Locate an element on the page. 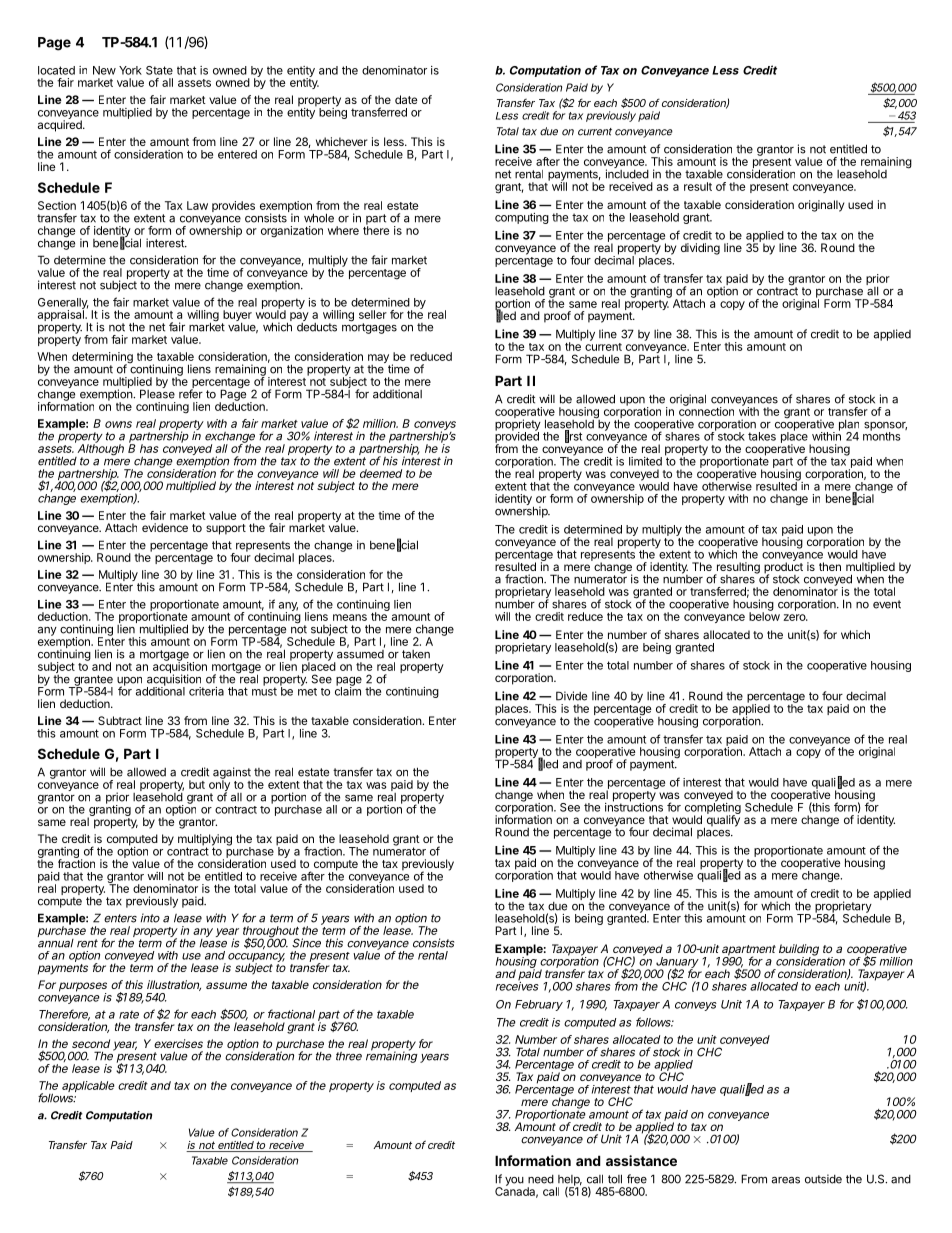 This page has width=952, height=1233. included is located at coordinates (627, 173).
